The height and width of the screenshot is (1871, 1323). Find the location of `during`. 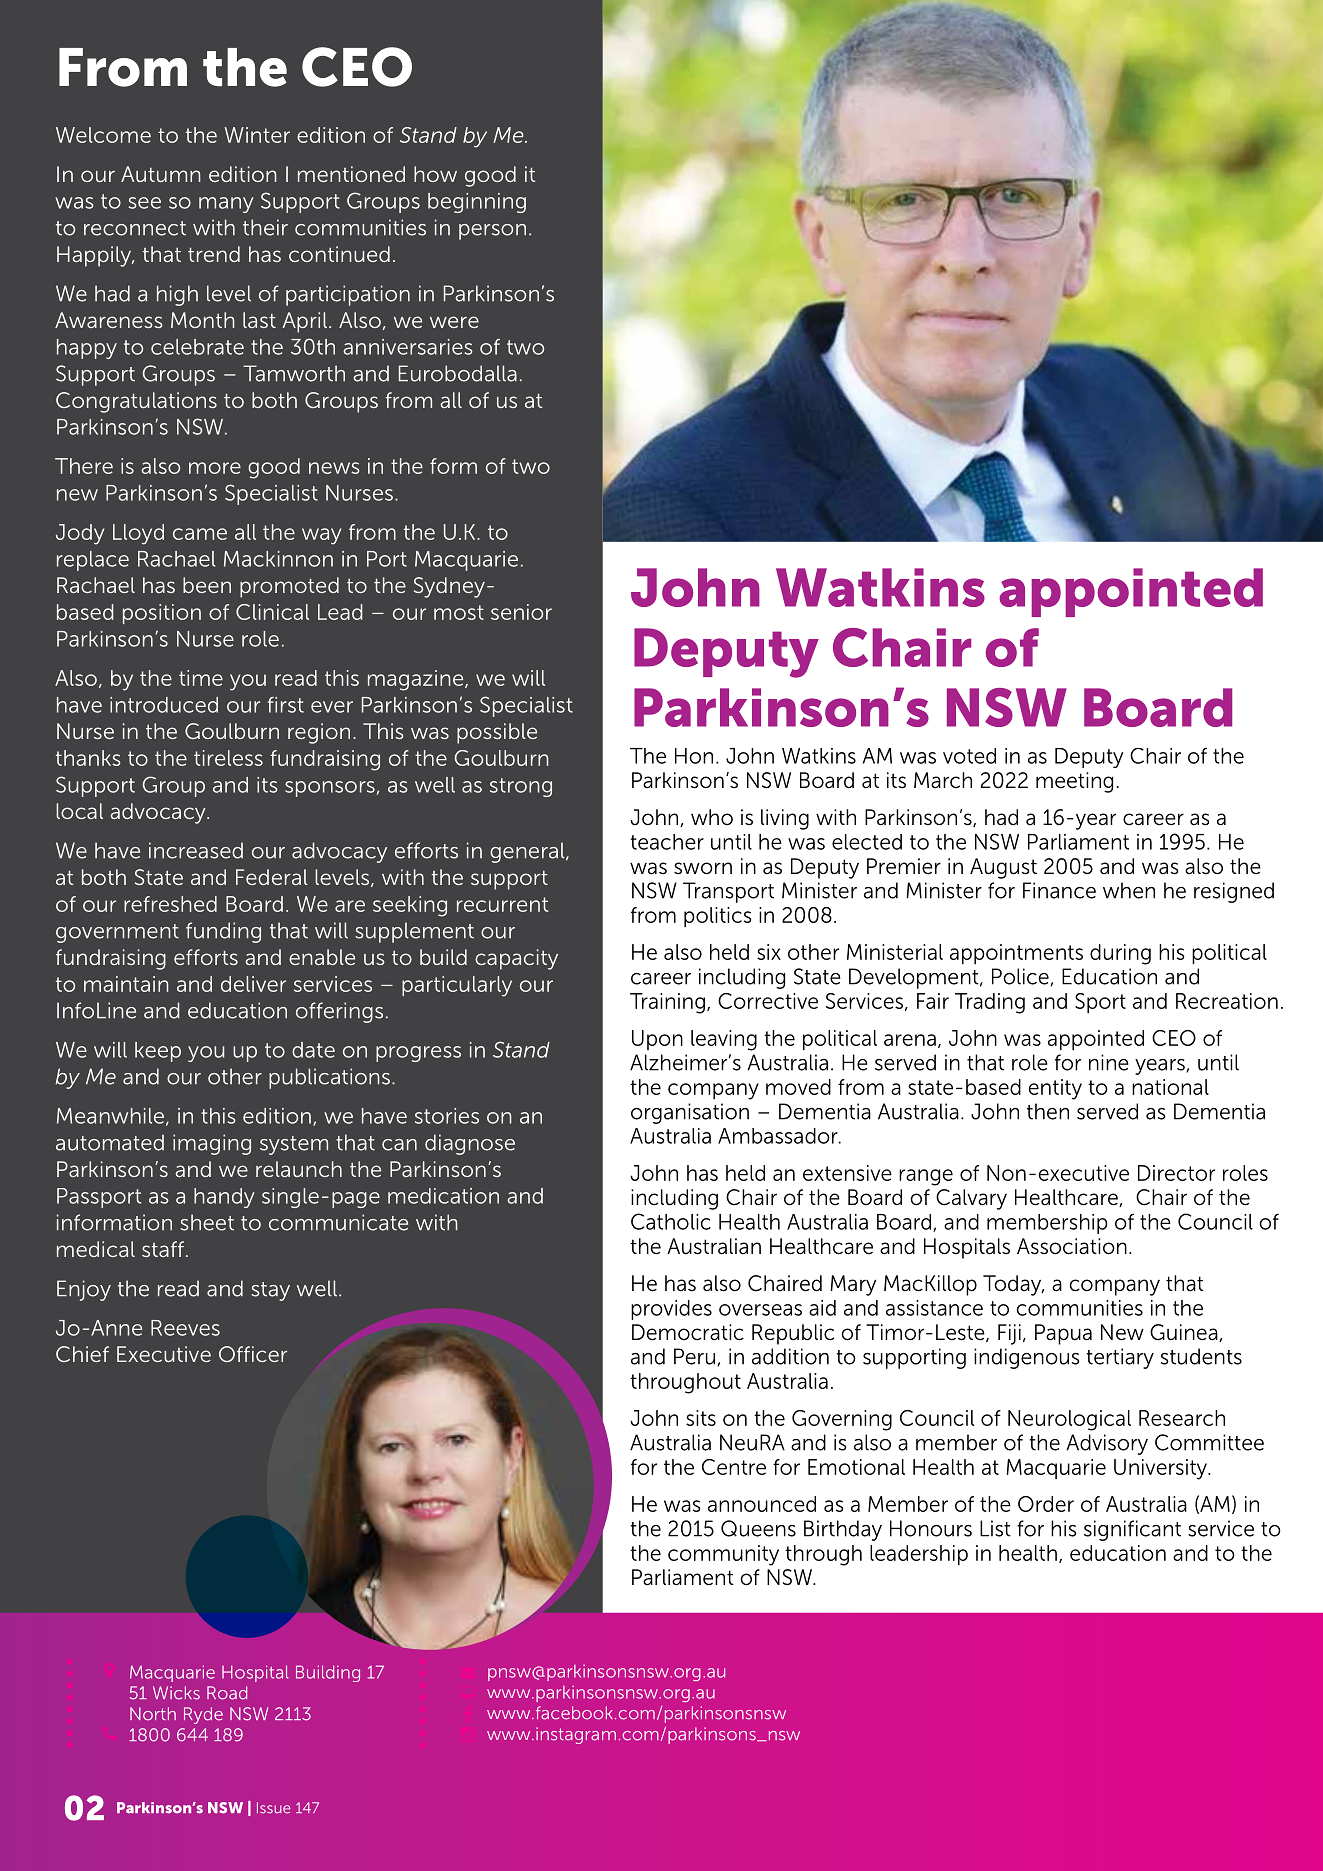

during is located at coordinates (1120, 954).
